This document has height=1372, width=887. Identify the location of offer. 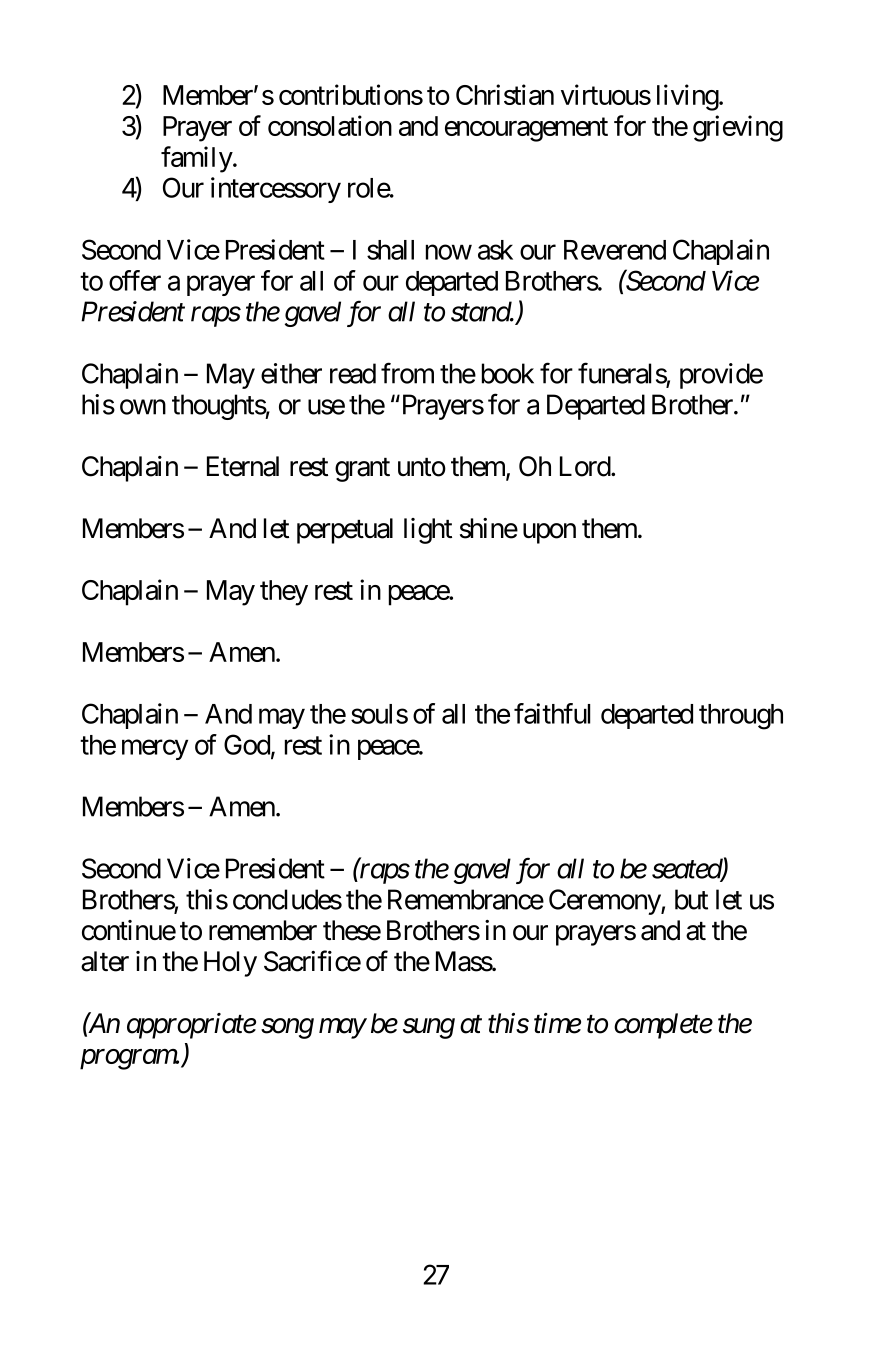
(135, 280).
